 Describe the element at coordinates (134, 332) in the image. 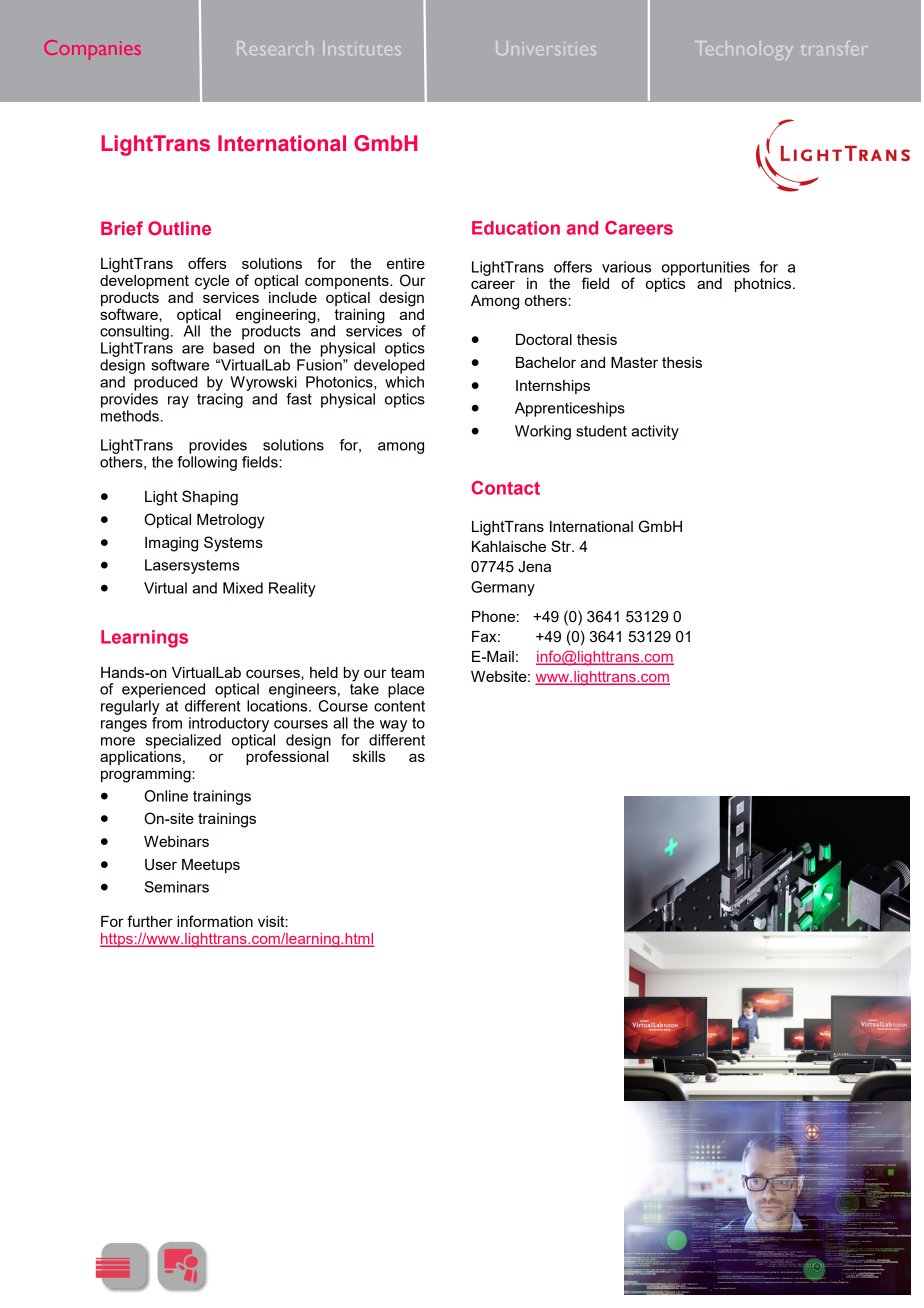

I see `consulting` at that location.
